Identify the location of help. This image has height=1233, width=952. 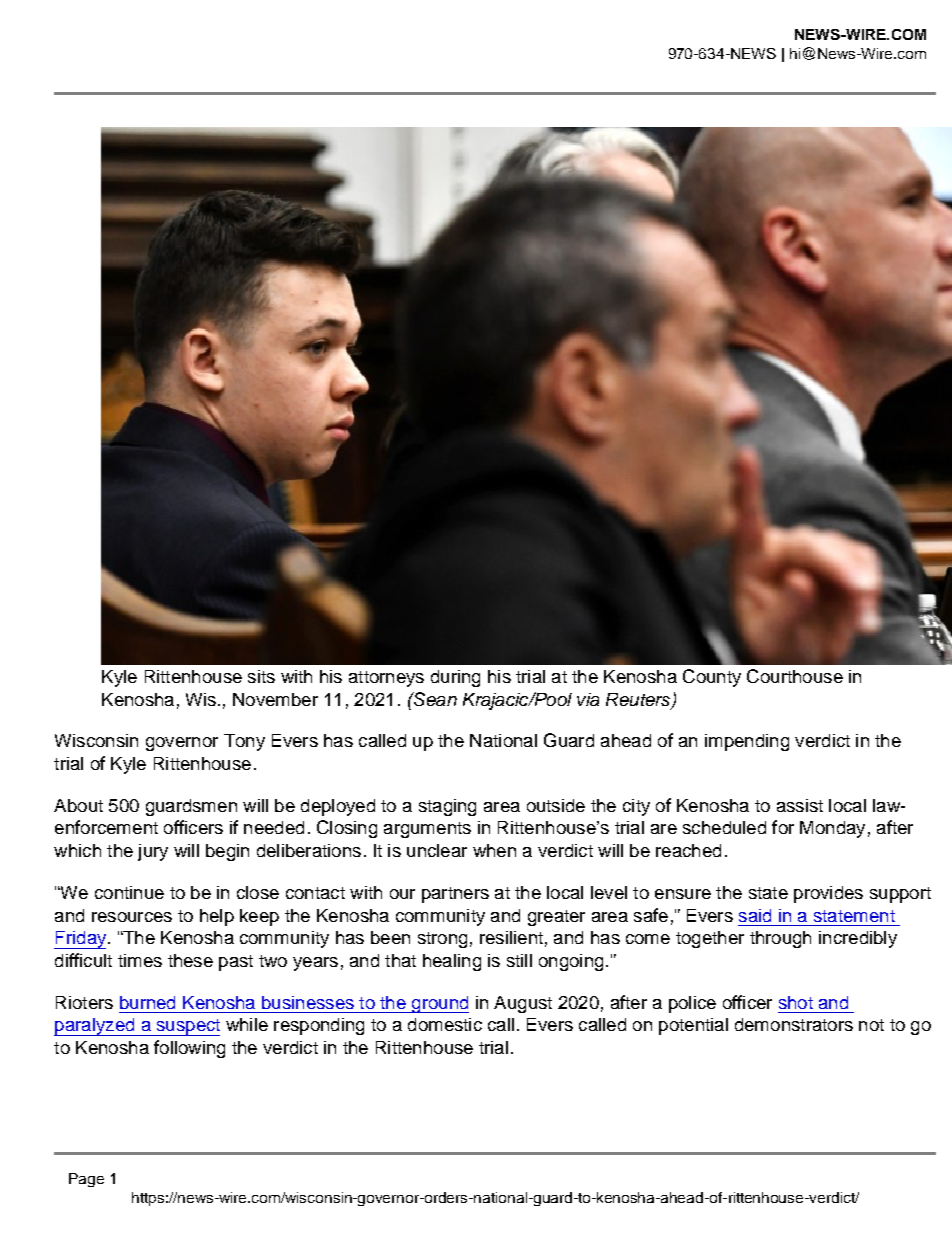
(217, 917).
